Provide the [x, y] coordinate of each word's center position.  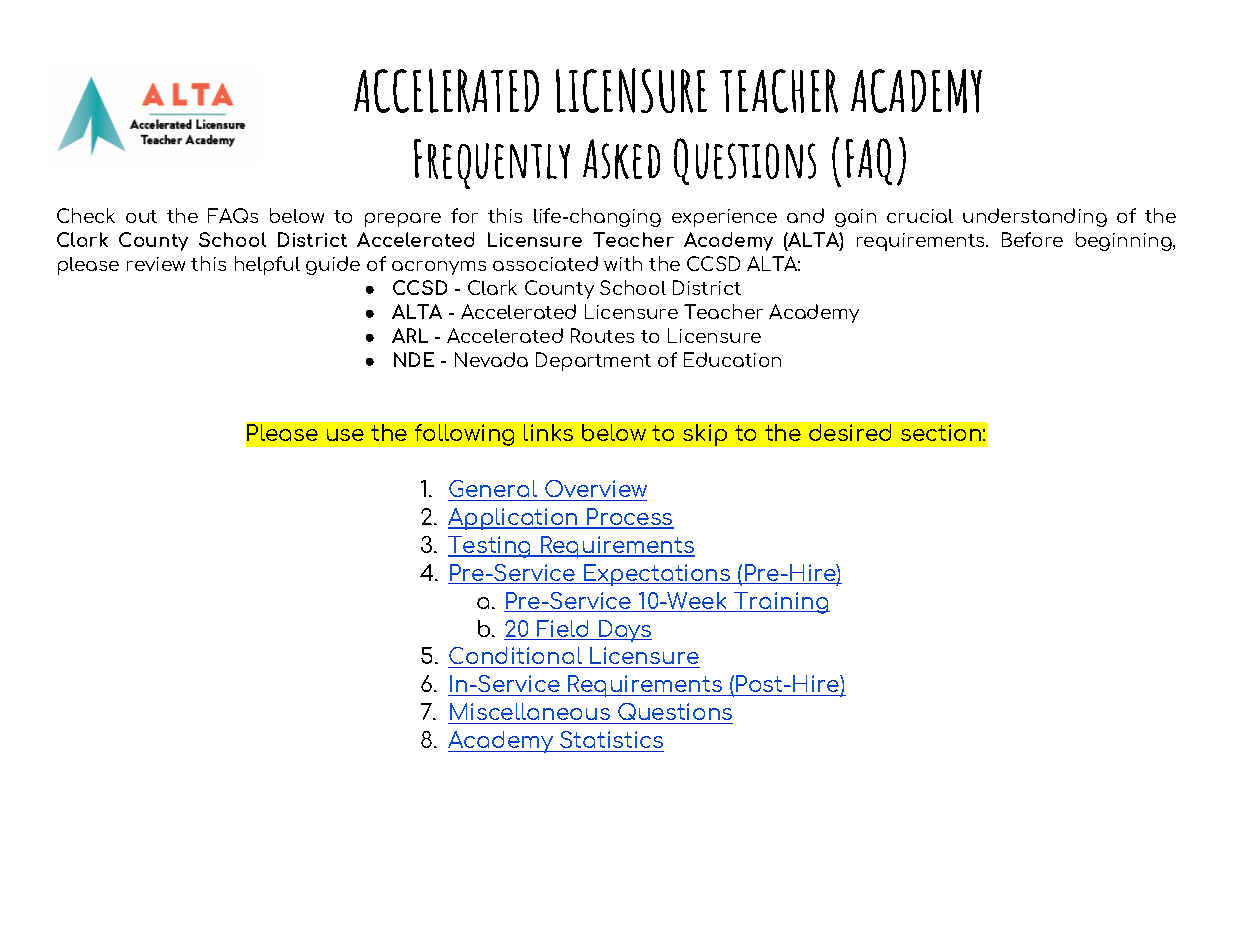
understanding [1035, 217]
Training [781, 603]
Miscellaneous [530, 711]
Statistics [611, 739]
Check [86, 215]
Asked [621, 159]
